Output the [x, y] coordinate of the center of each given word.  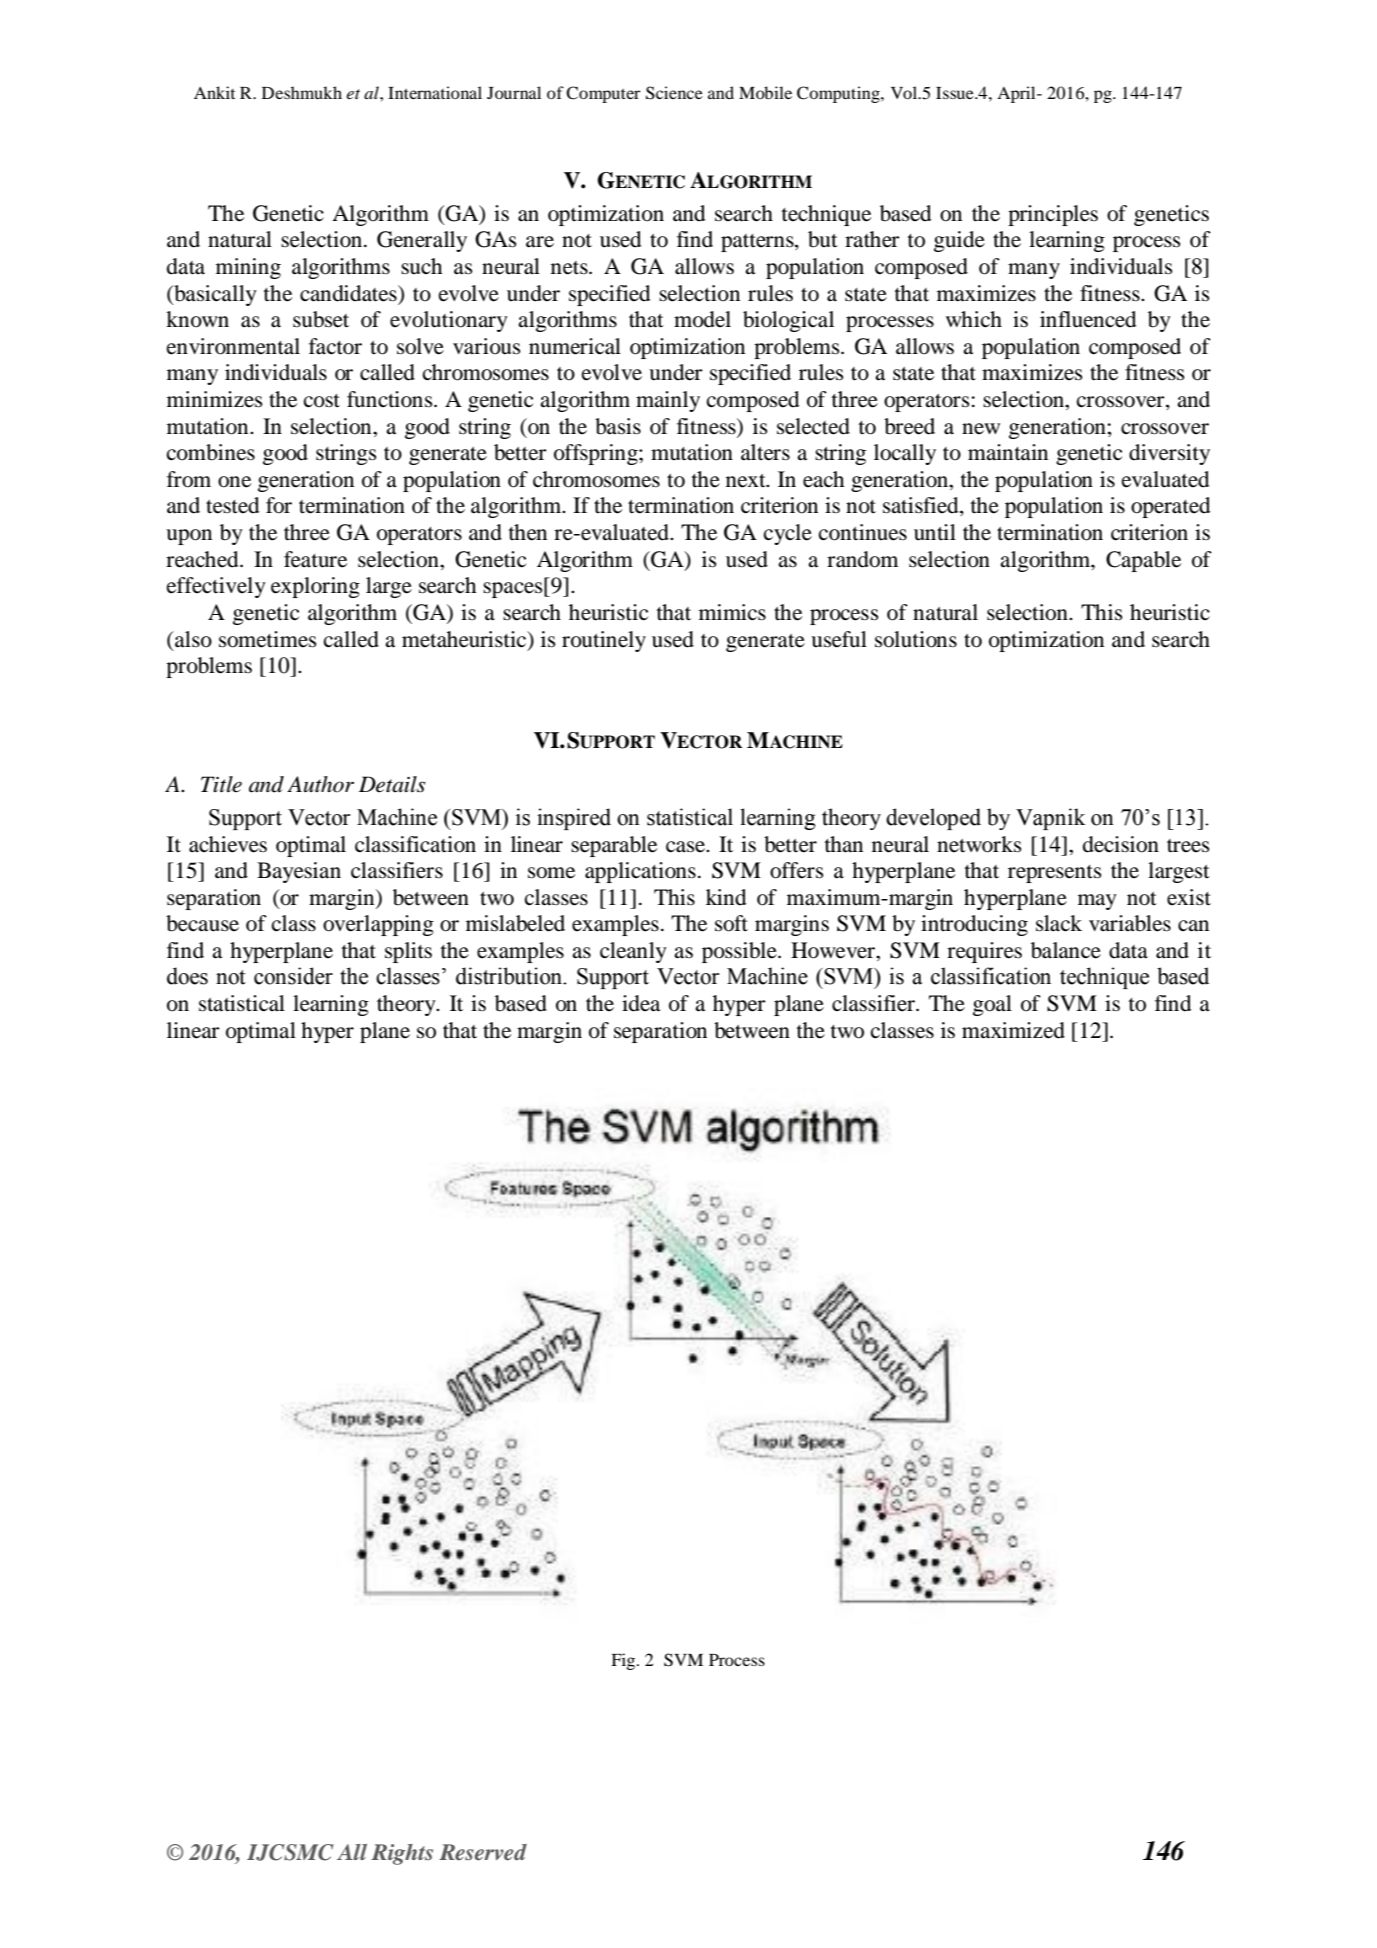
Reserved [483, 1852]
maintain [1008, 452]
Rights [402, 1854]
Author [320, 784]
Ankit [214, 92]
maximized [1013, 1030]
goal [992, 1005]
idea [641, 1003]
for [279, 505]
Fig [624, 1661]
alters [765, 452]
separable [614, 846]
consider [293, 976]
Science [674, 93]
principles [1053, 215]
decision [1121, 844]
